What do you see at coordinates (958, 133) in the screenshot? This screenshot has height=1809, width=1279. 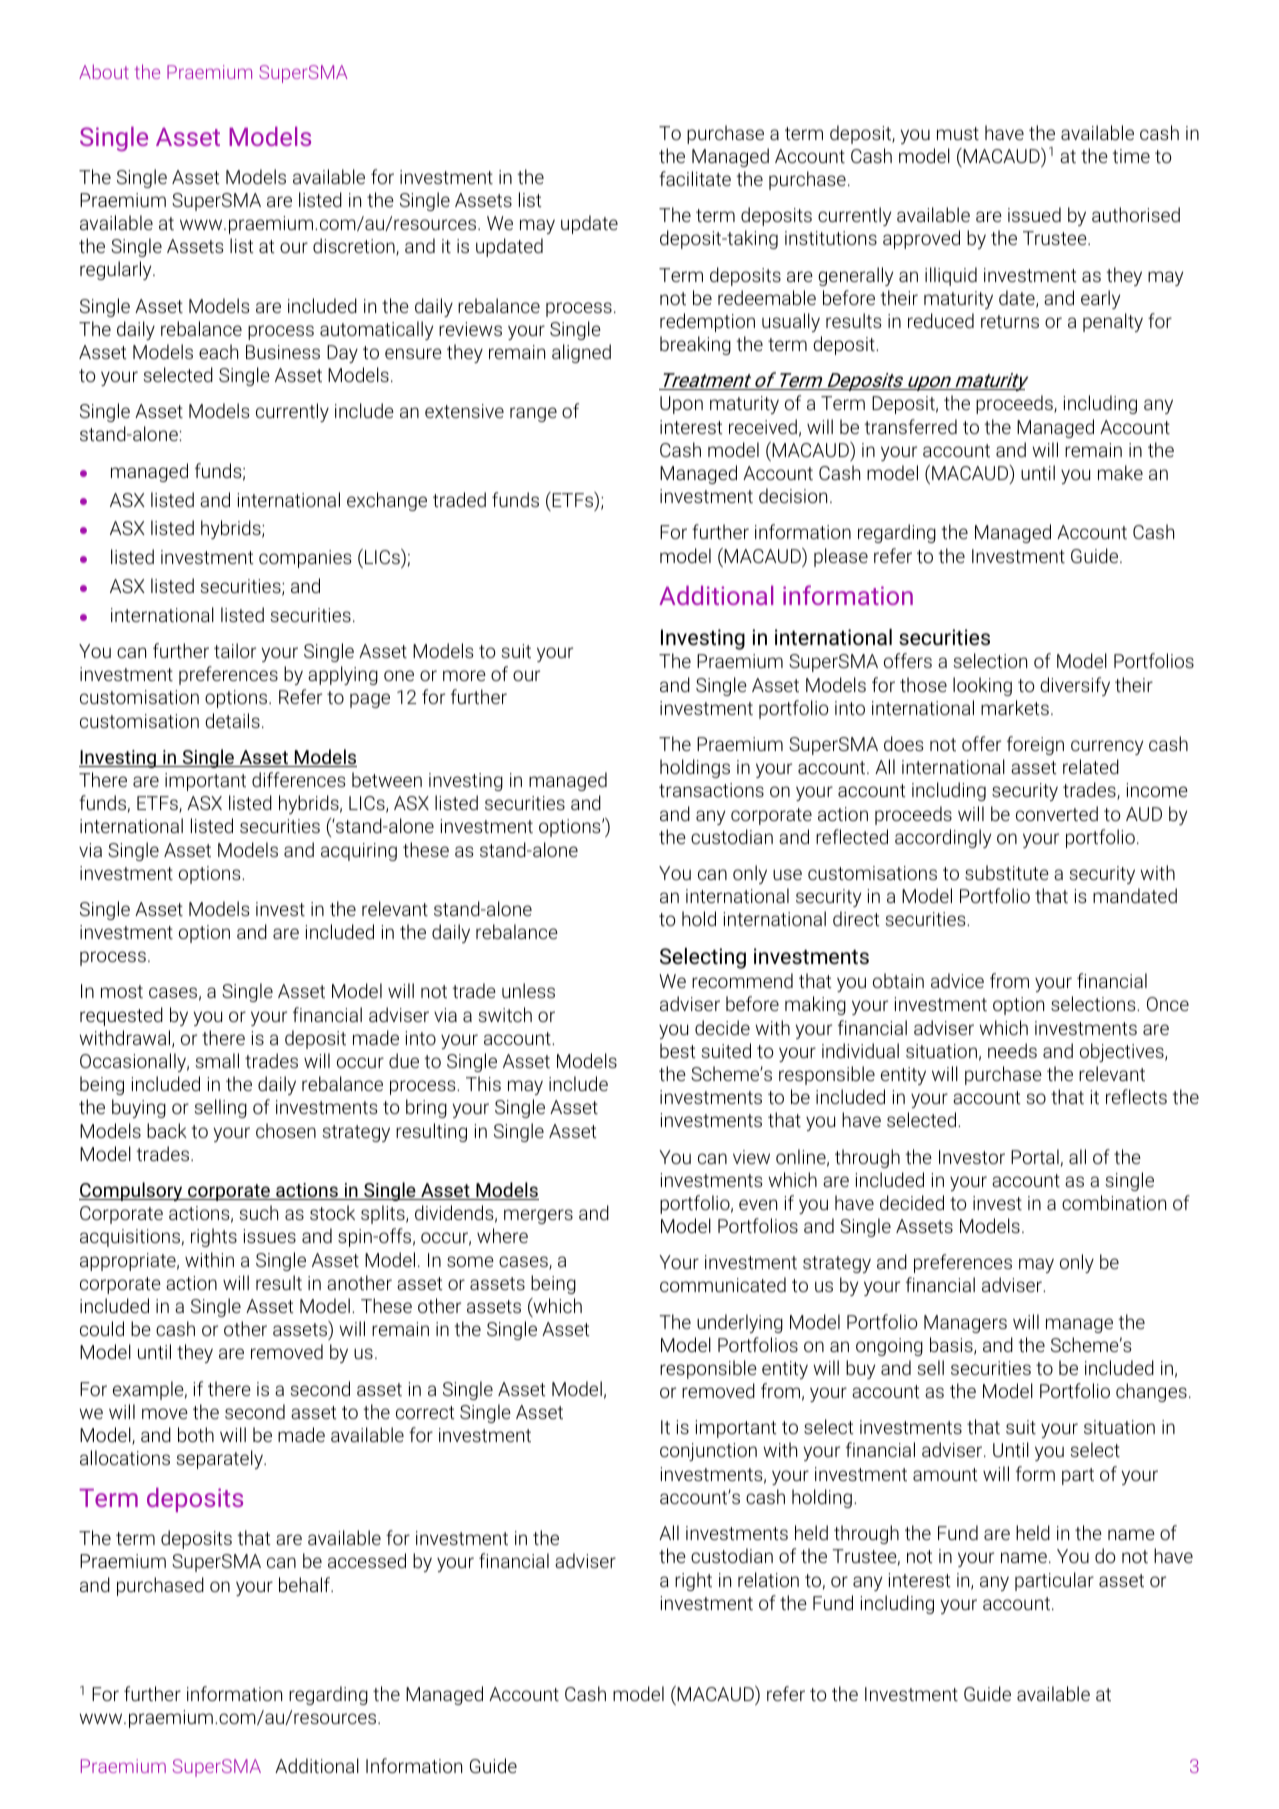 I see `must` at bounding box center [958, 133].
